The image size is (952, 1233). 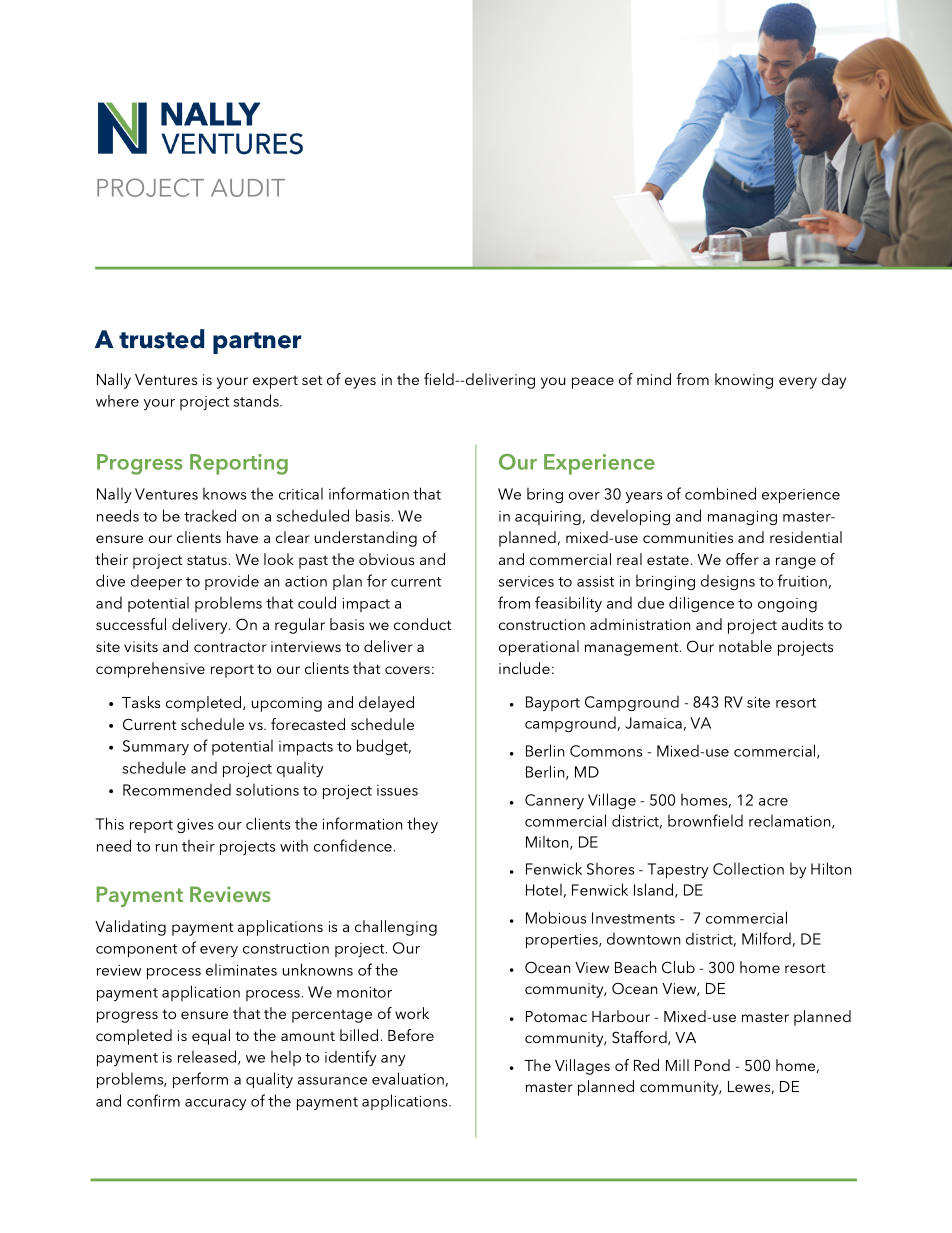 I want to click on ongoing, so click(x=787, y=605).
